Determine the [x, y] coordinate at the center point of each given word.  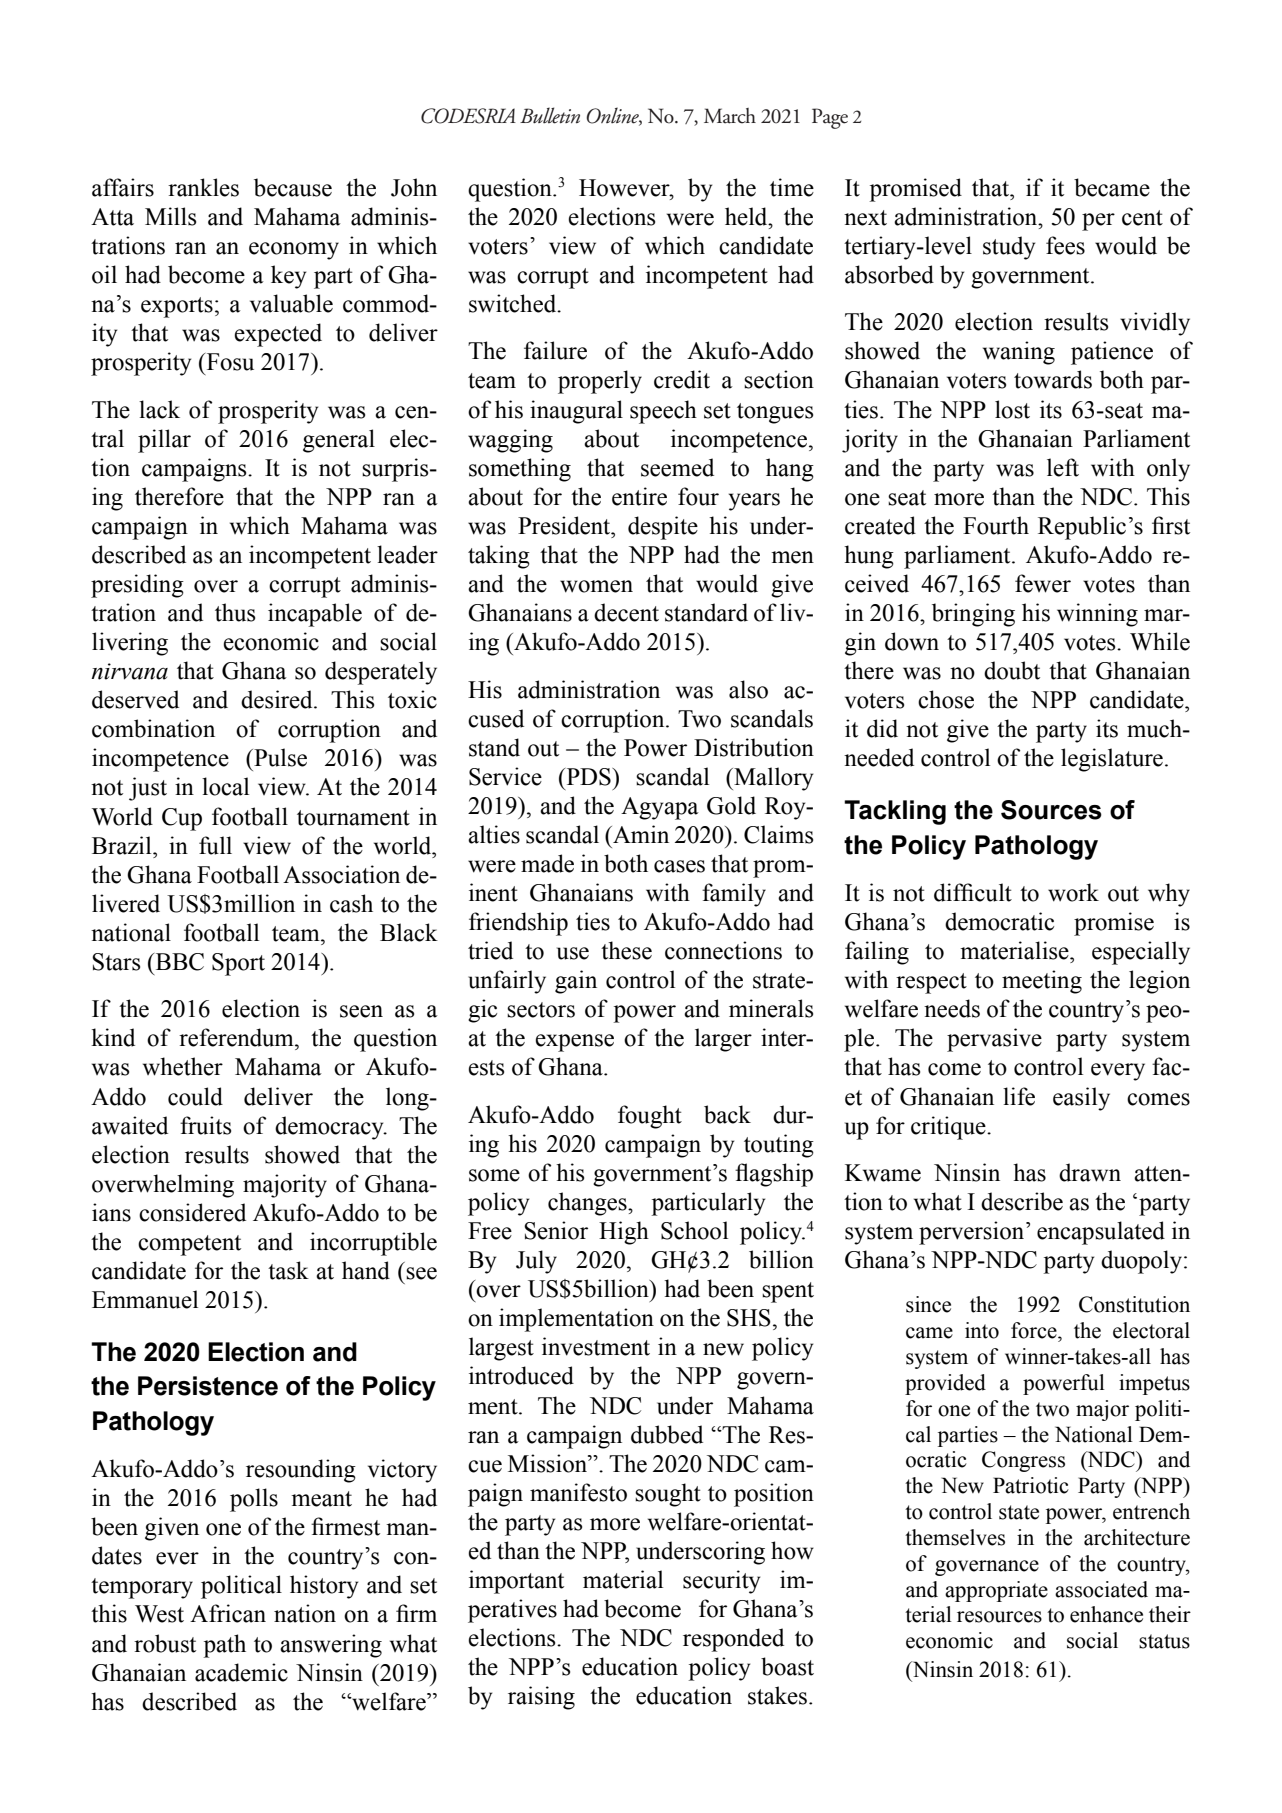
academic [241, 1672]
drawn [1090, 1172]
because [293, 187]
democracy [330, 1128]
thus [235, 612]
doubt [1012, 670]
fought [650, 1117]
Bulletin [550, 115]
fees [1065, 245]
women [596, 586]
